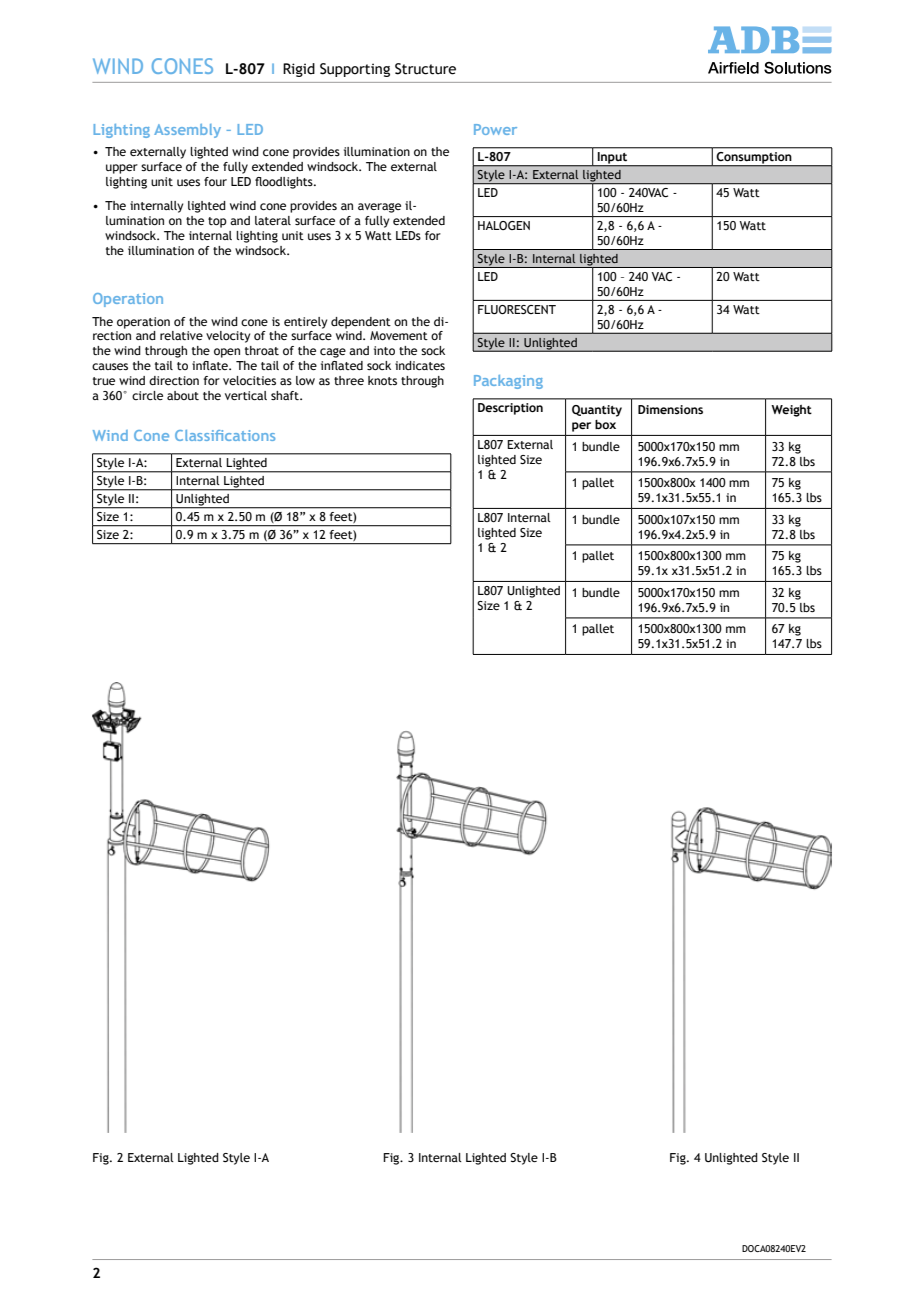  I want to click on Description, so click(510, 409).
